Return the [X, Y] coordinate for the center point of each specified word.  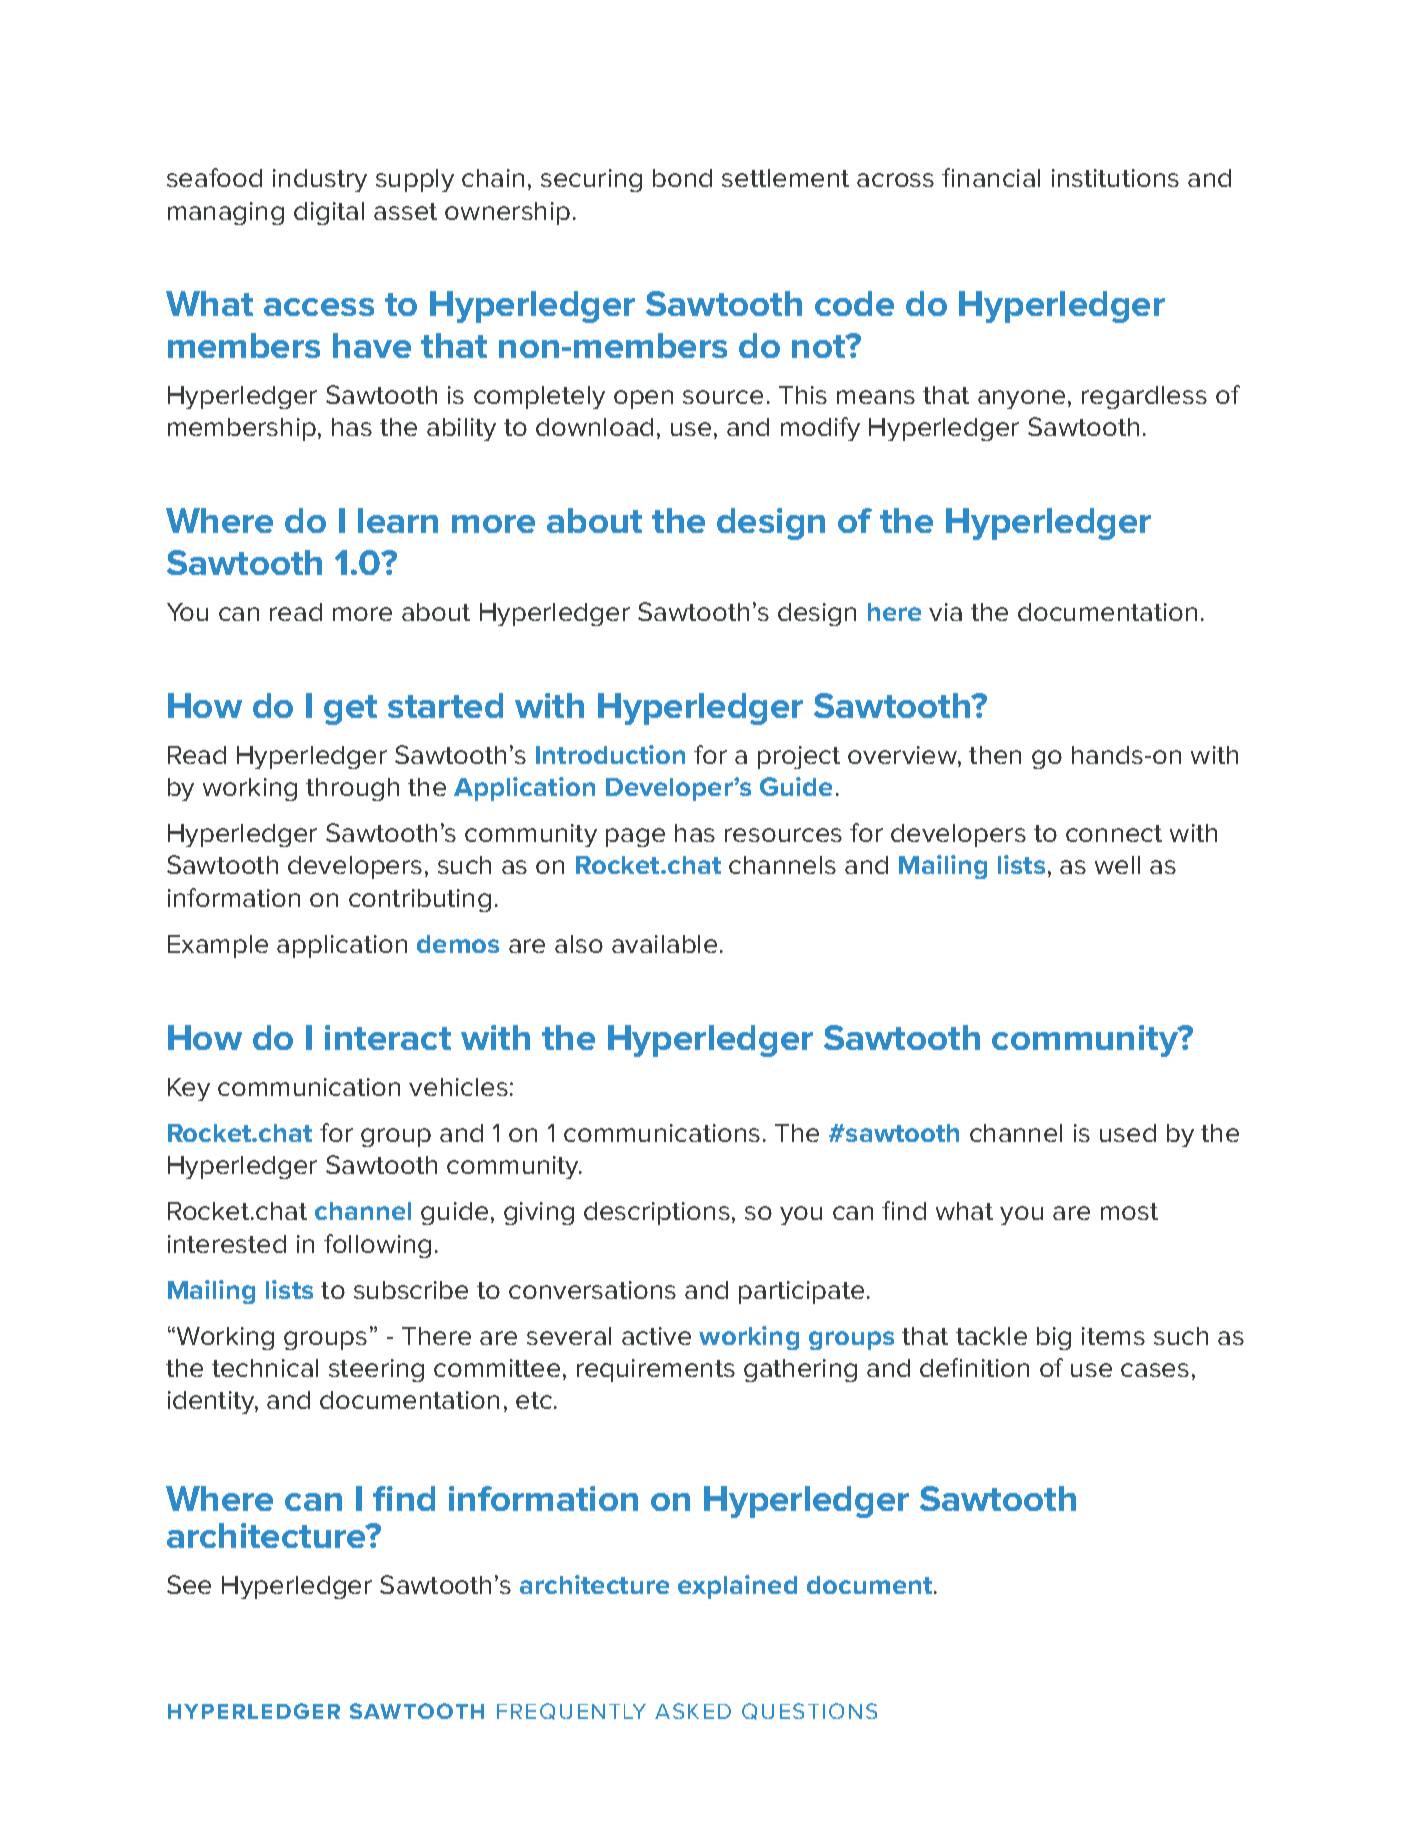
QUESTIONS [809, 1711]
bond [682, 178]
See [189, 1584]
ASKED [693, 1711]
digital [329, 213]
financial [991, 177]
